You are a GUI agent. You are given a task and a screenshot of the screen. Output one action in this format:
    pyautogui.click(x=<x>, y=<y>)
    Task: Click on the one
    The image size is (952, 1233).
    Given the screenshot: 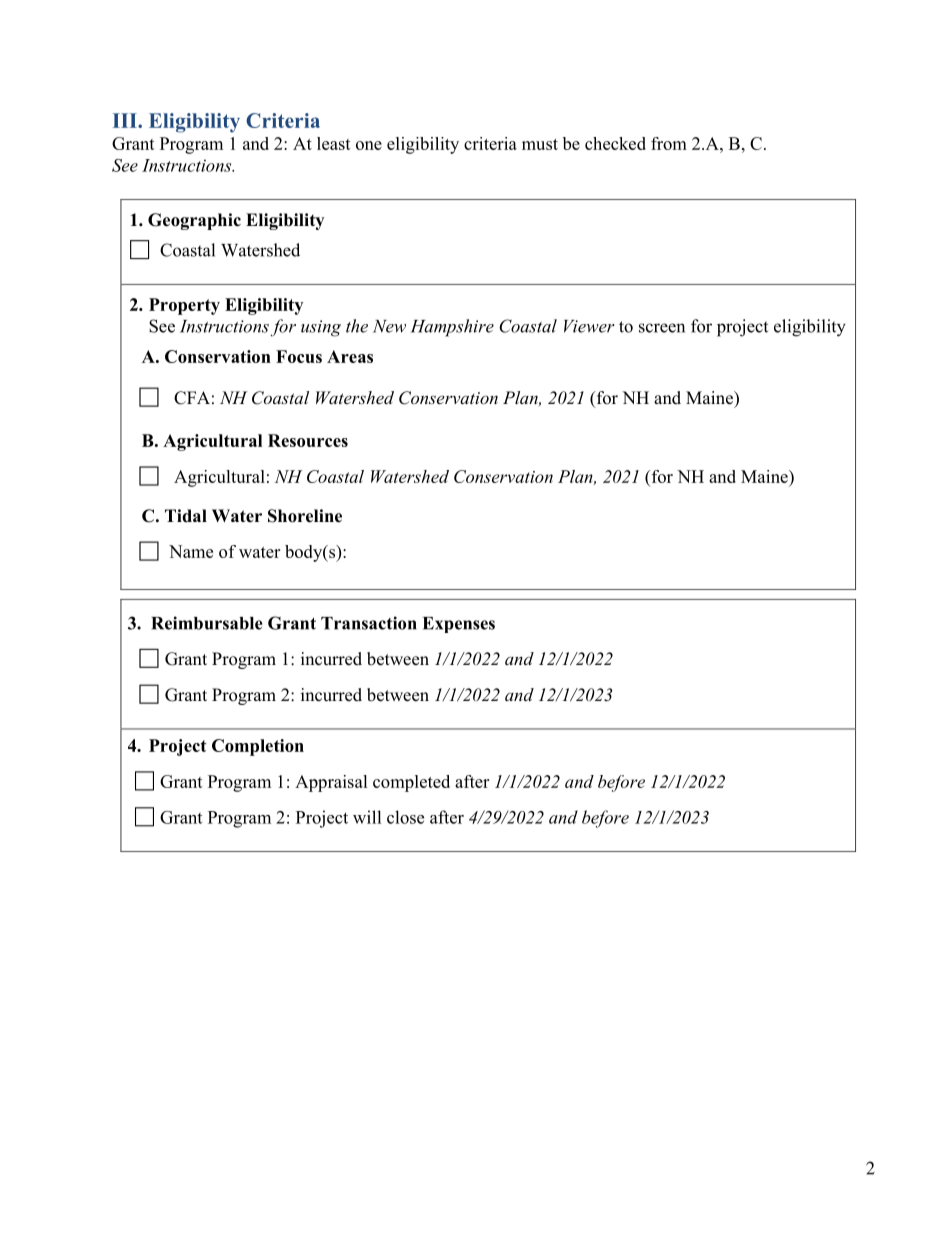 What is the action you would take?
    pyautogui.click(x=369, y=145)
